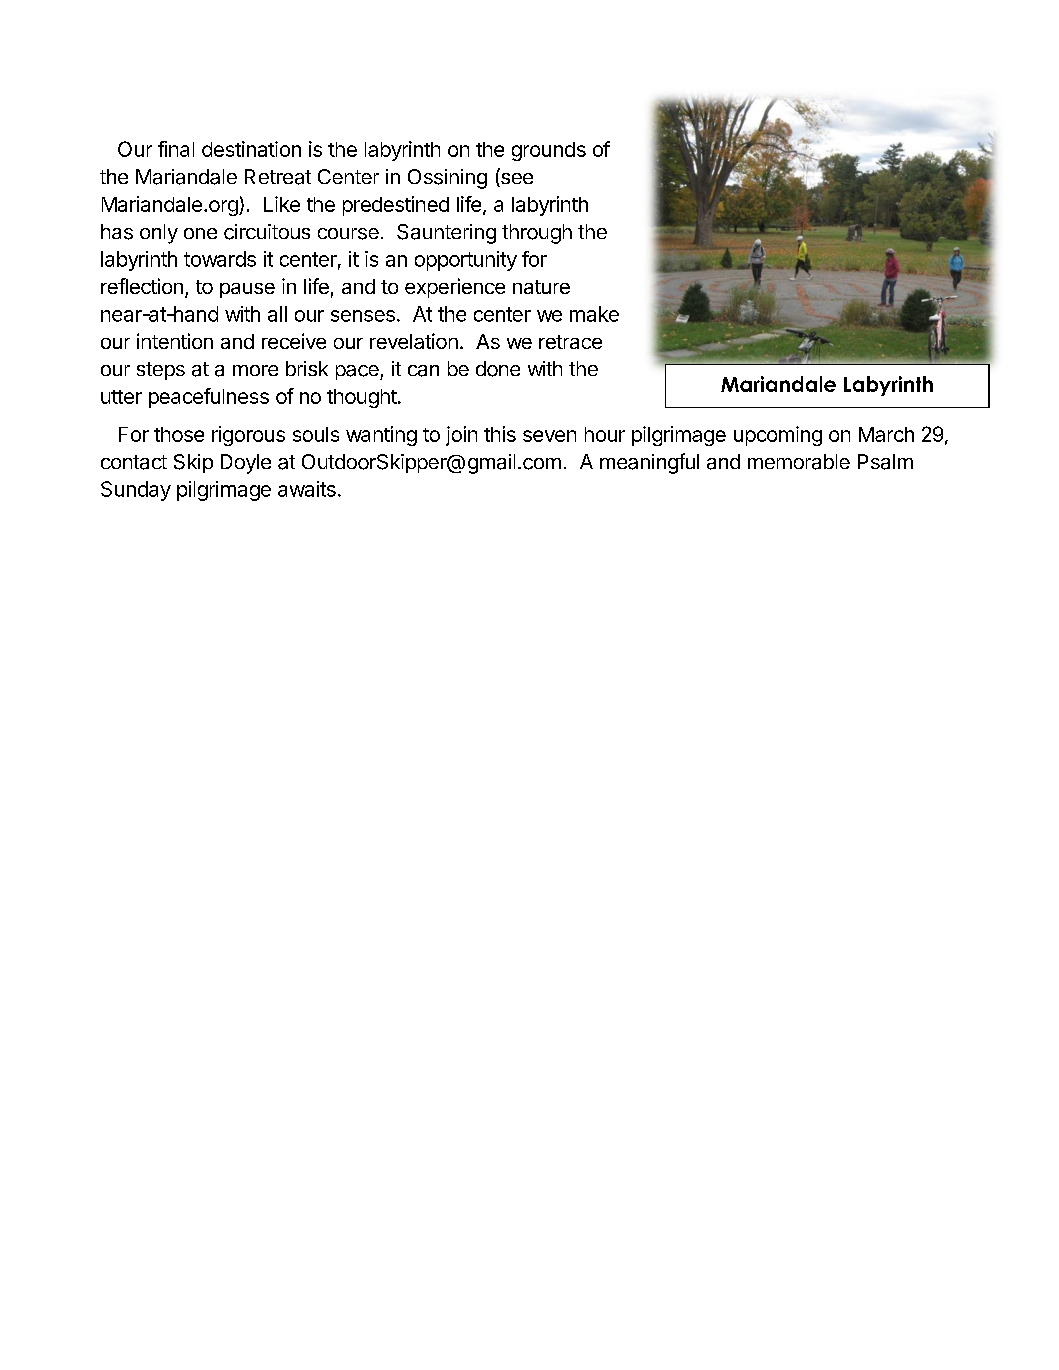 This document has width=1059, height=1370. I want to click on make, so click(594, 314).
